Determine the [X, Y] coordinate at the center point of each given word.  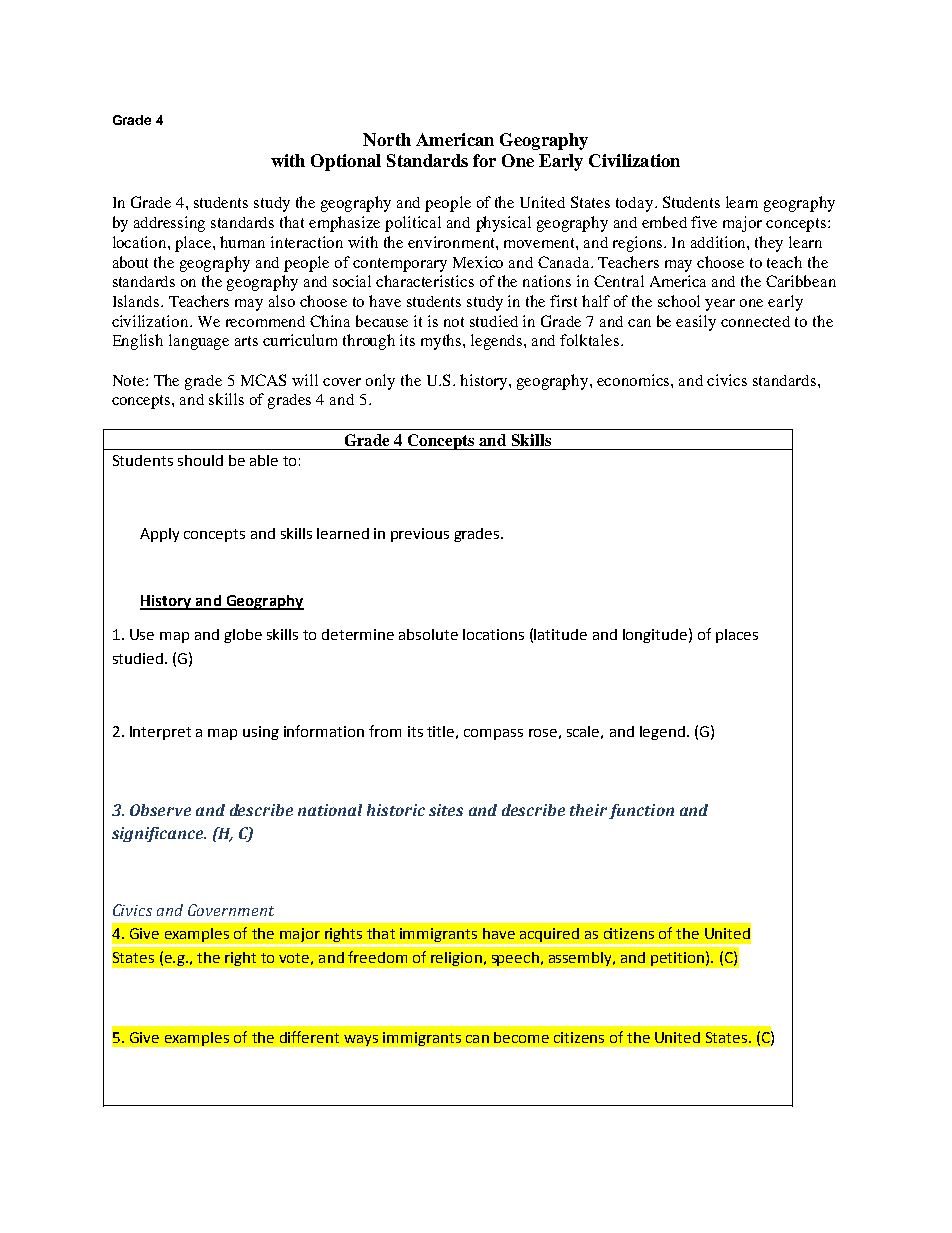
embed [664, 222]
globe [243, 636]
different [309, 1037]
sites [446, 810]
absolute [428, 634]
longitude [655, 636]
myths [442, 342]
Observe [160, 810]
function [641, 811]
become [521, 1037]
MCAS [263, 380]
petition [677, 959]
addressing [169, 224]
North [387, 139]
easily [696, 323]
